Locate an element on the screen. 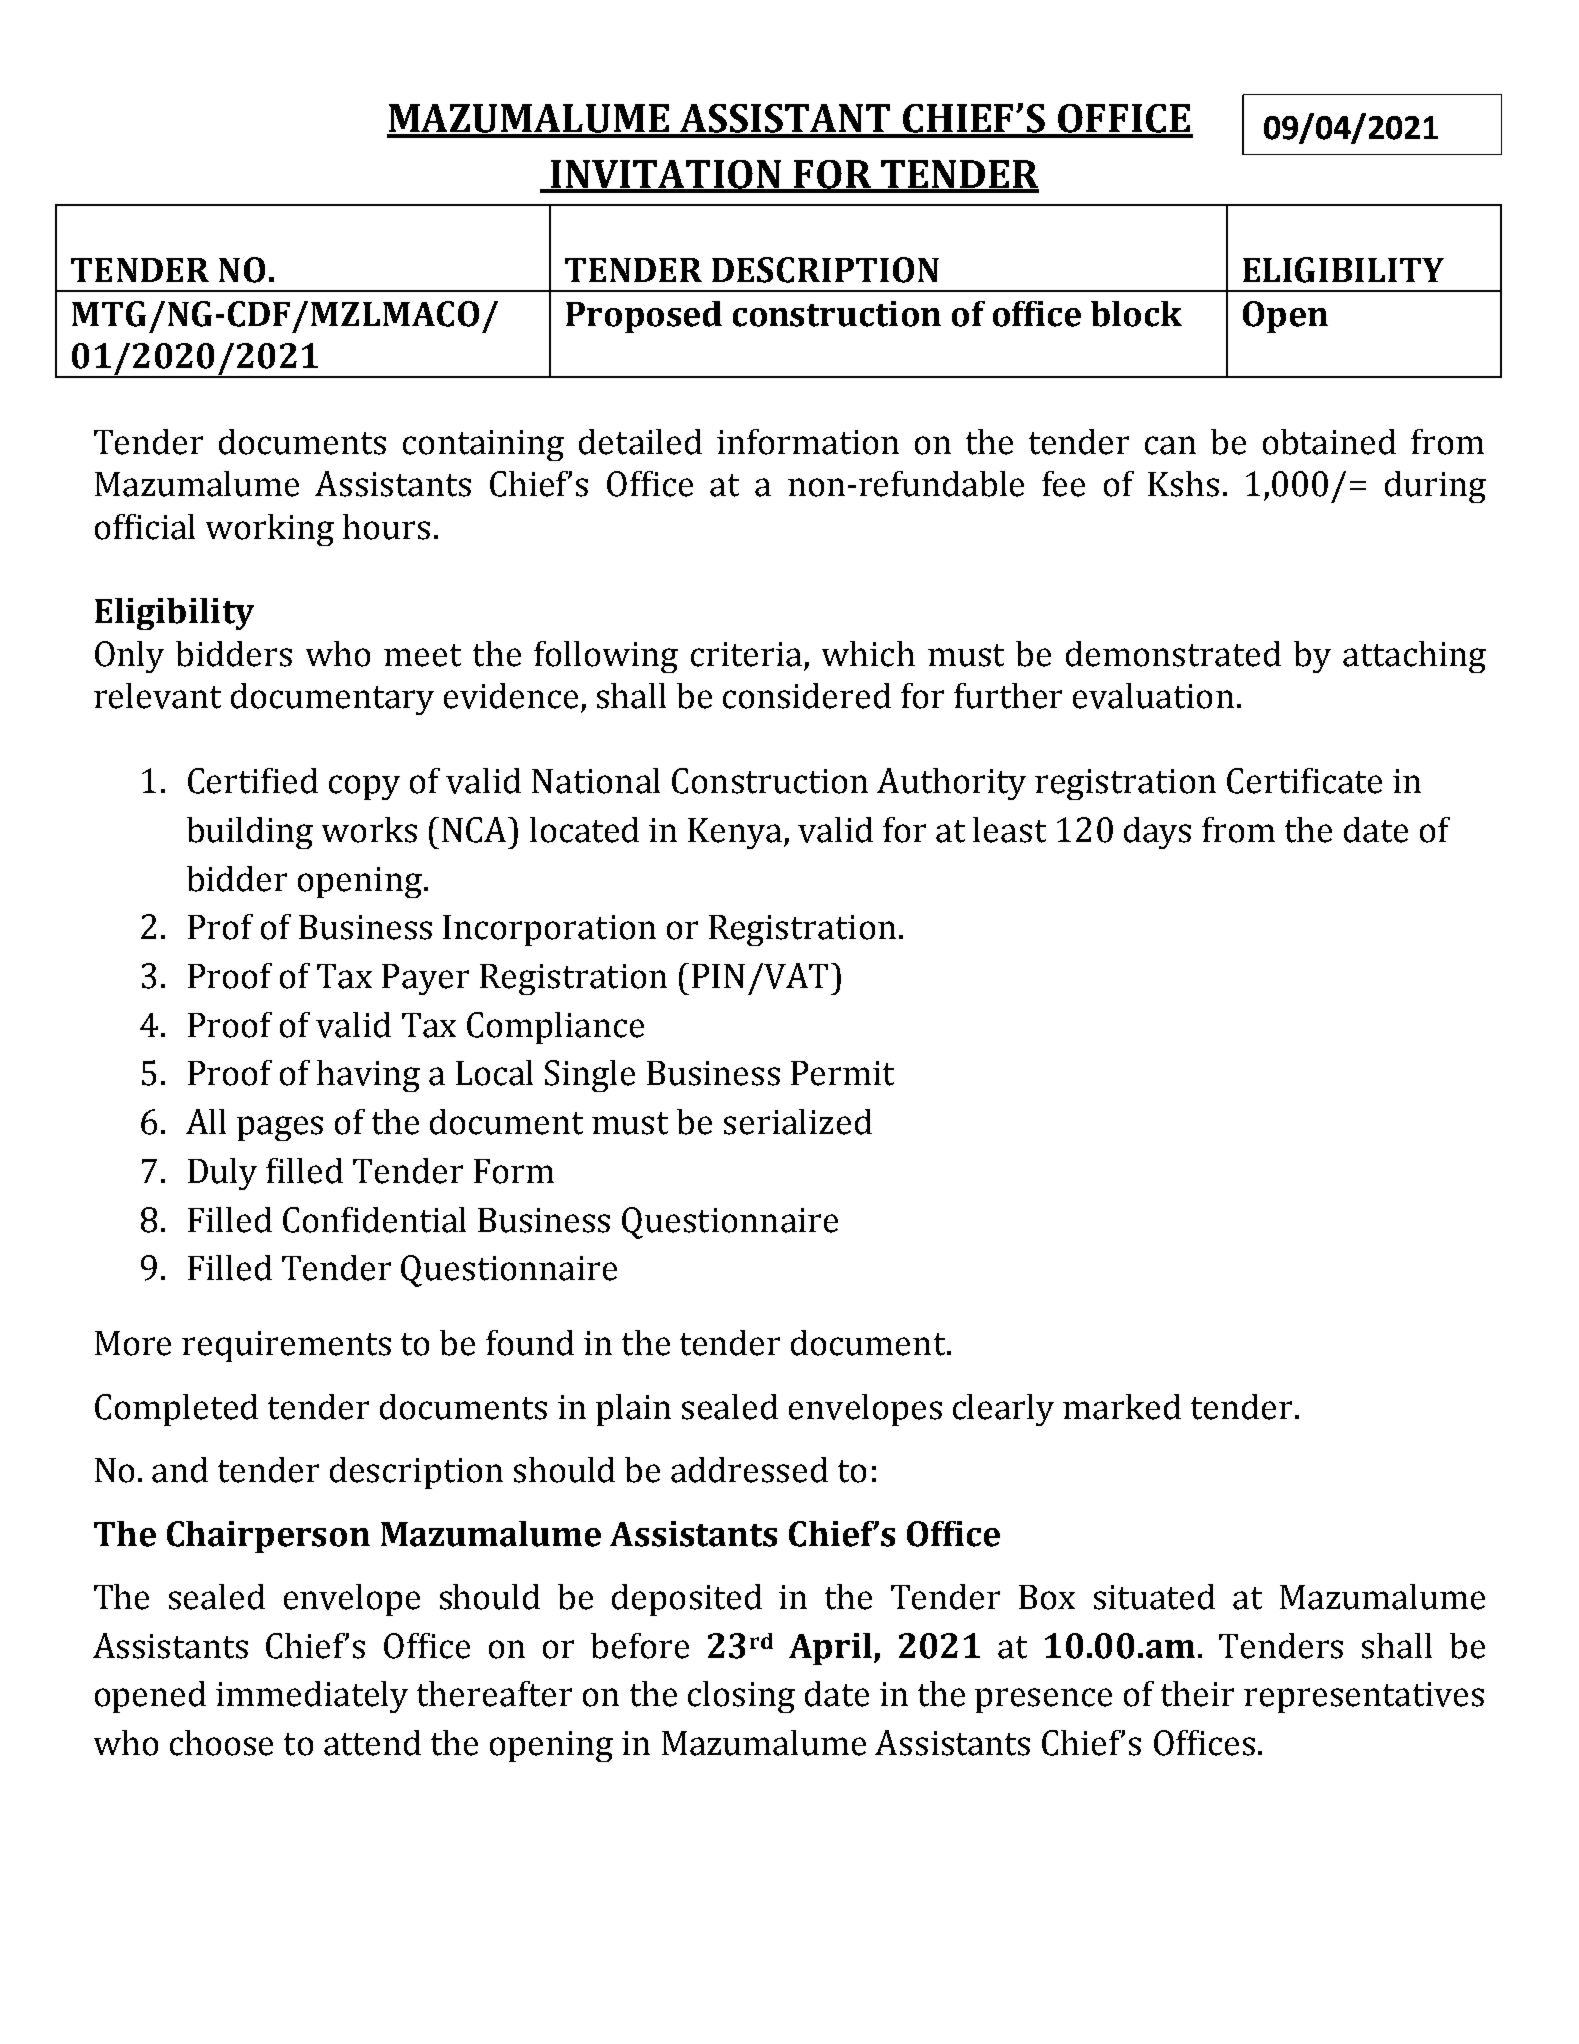 This screenshot has width=1579, height=2044. marked is located at coordinates (1122, 1407).
